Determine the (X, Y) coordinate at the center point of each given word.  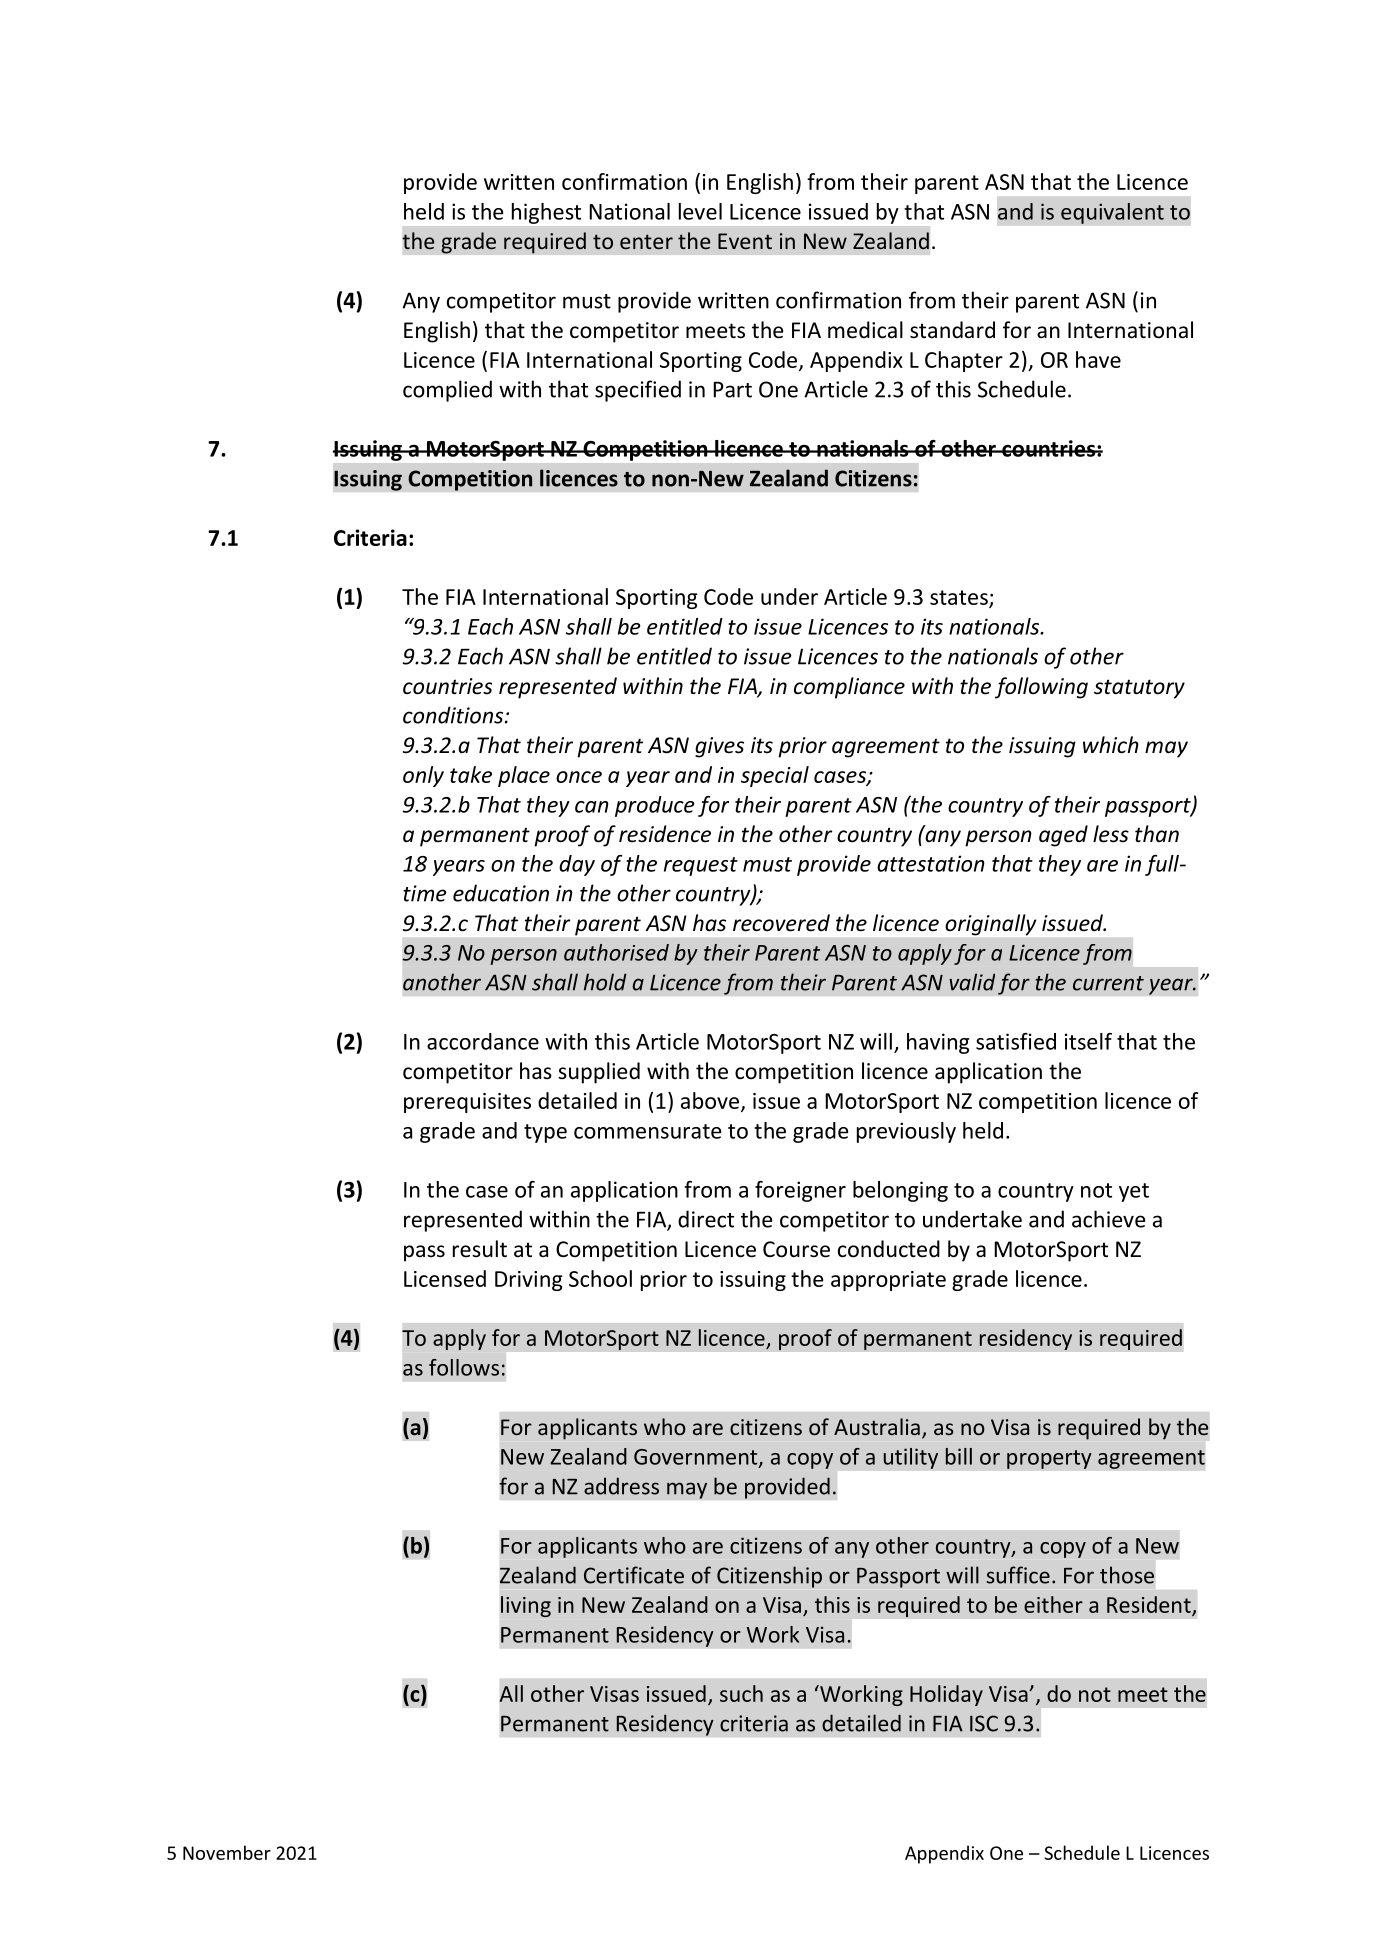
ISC (984, 1723)
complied (447, 391)
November (227, 1852)
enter (646, 241)
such (741, 1693)
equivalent (1112, 213)
